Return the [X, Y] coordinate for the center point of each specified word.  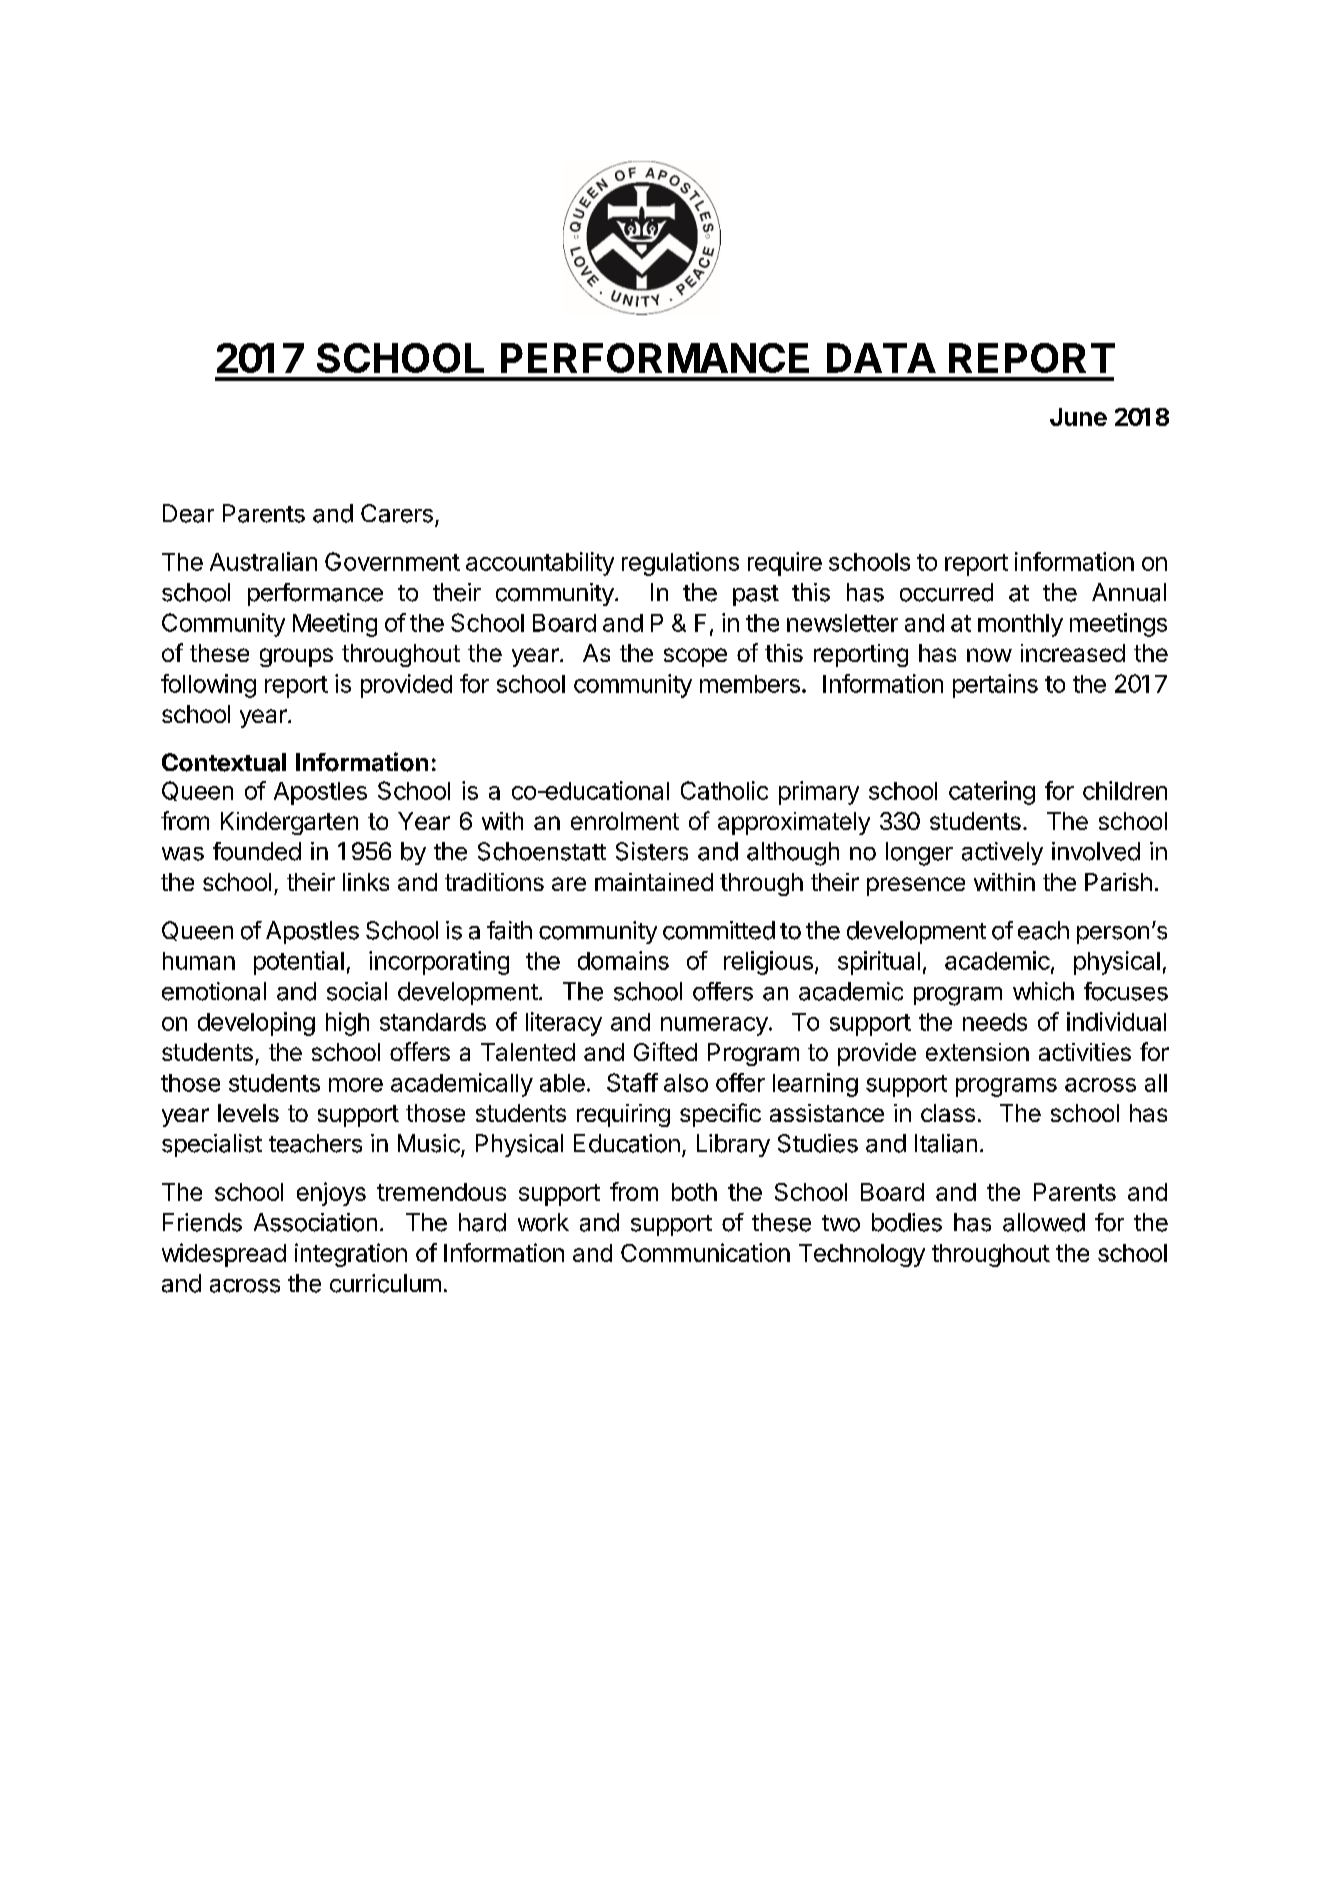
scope [695, 657]
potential [299, 963]
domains [623, 960]
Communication [705, 1252]
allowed [1044, 1222]
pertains [995, 686]
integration [351, 1255]
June [1078, 417]
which [1043, 991]
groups [296, 657]
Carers [397, 513]
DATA [881, 358]
